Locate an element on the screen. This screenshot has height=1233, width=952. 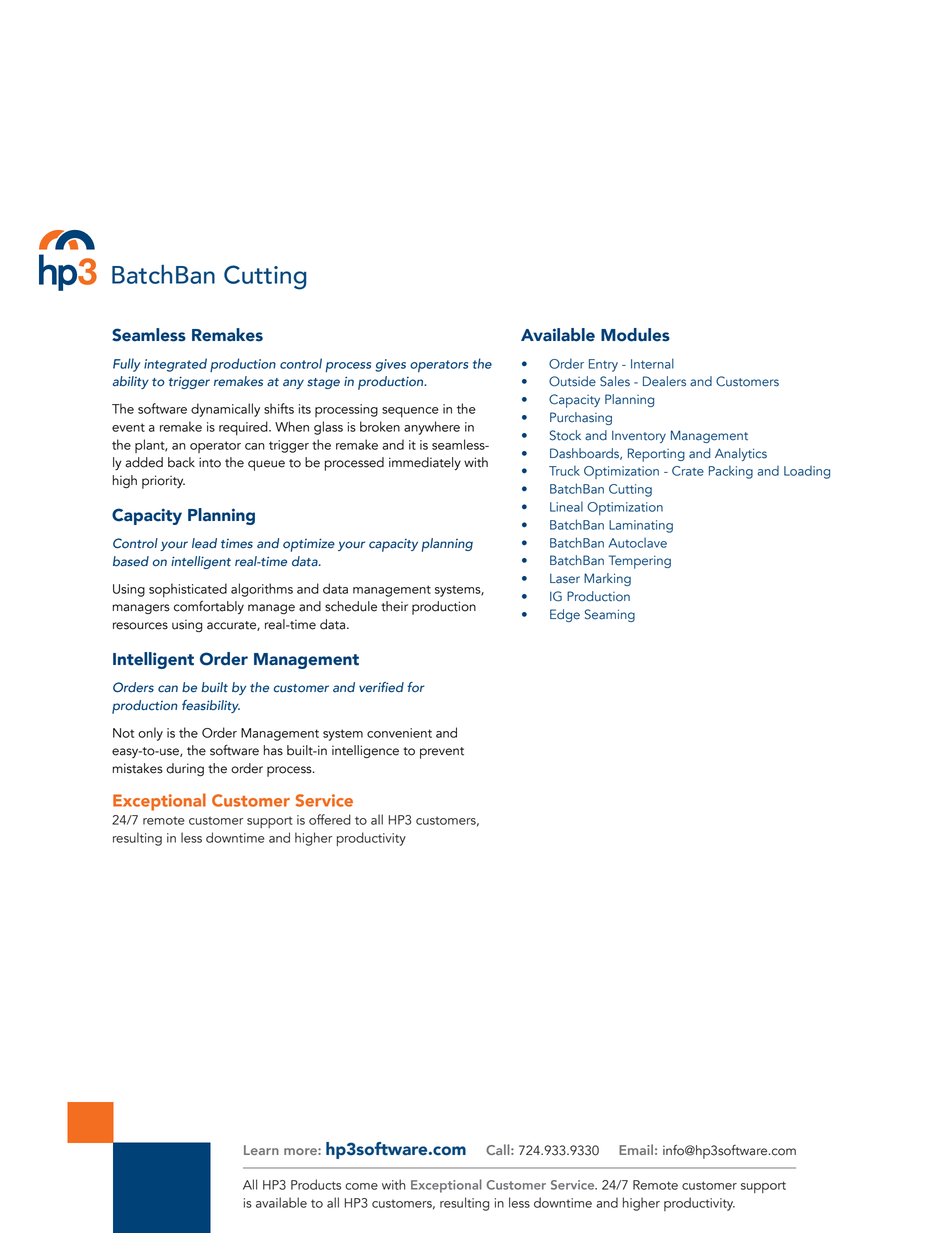
mistakes is located at coordinates (138, 768).
